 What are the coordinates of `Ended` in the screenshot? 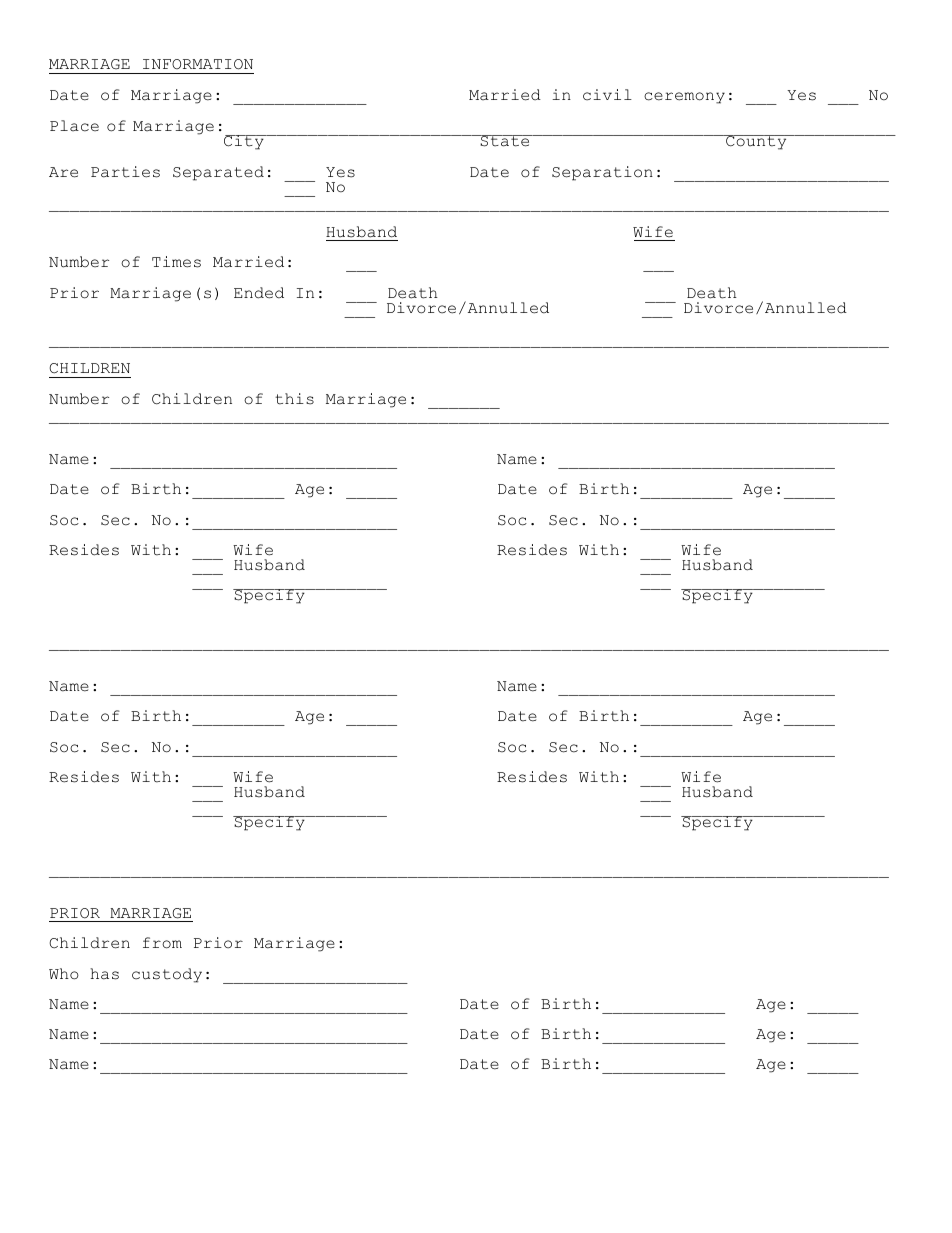 It's located at (259, 293).
